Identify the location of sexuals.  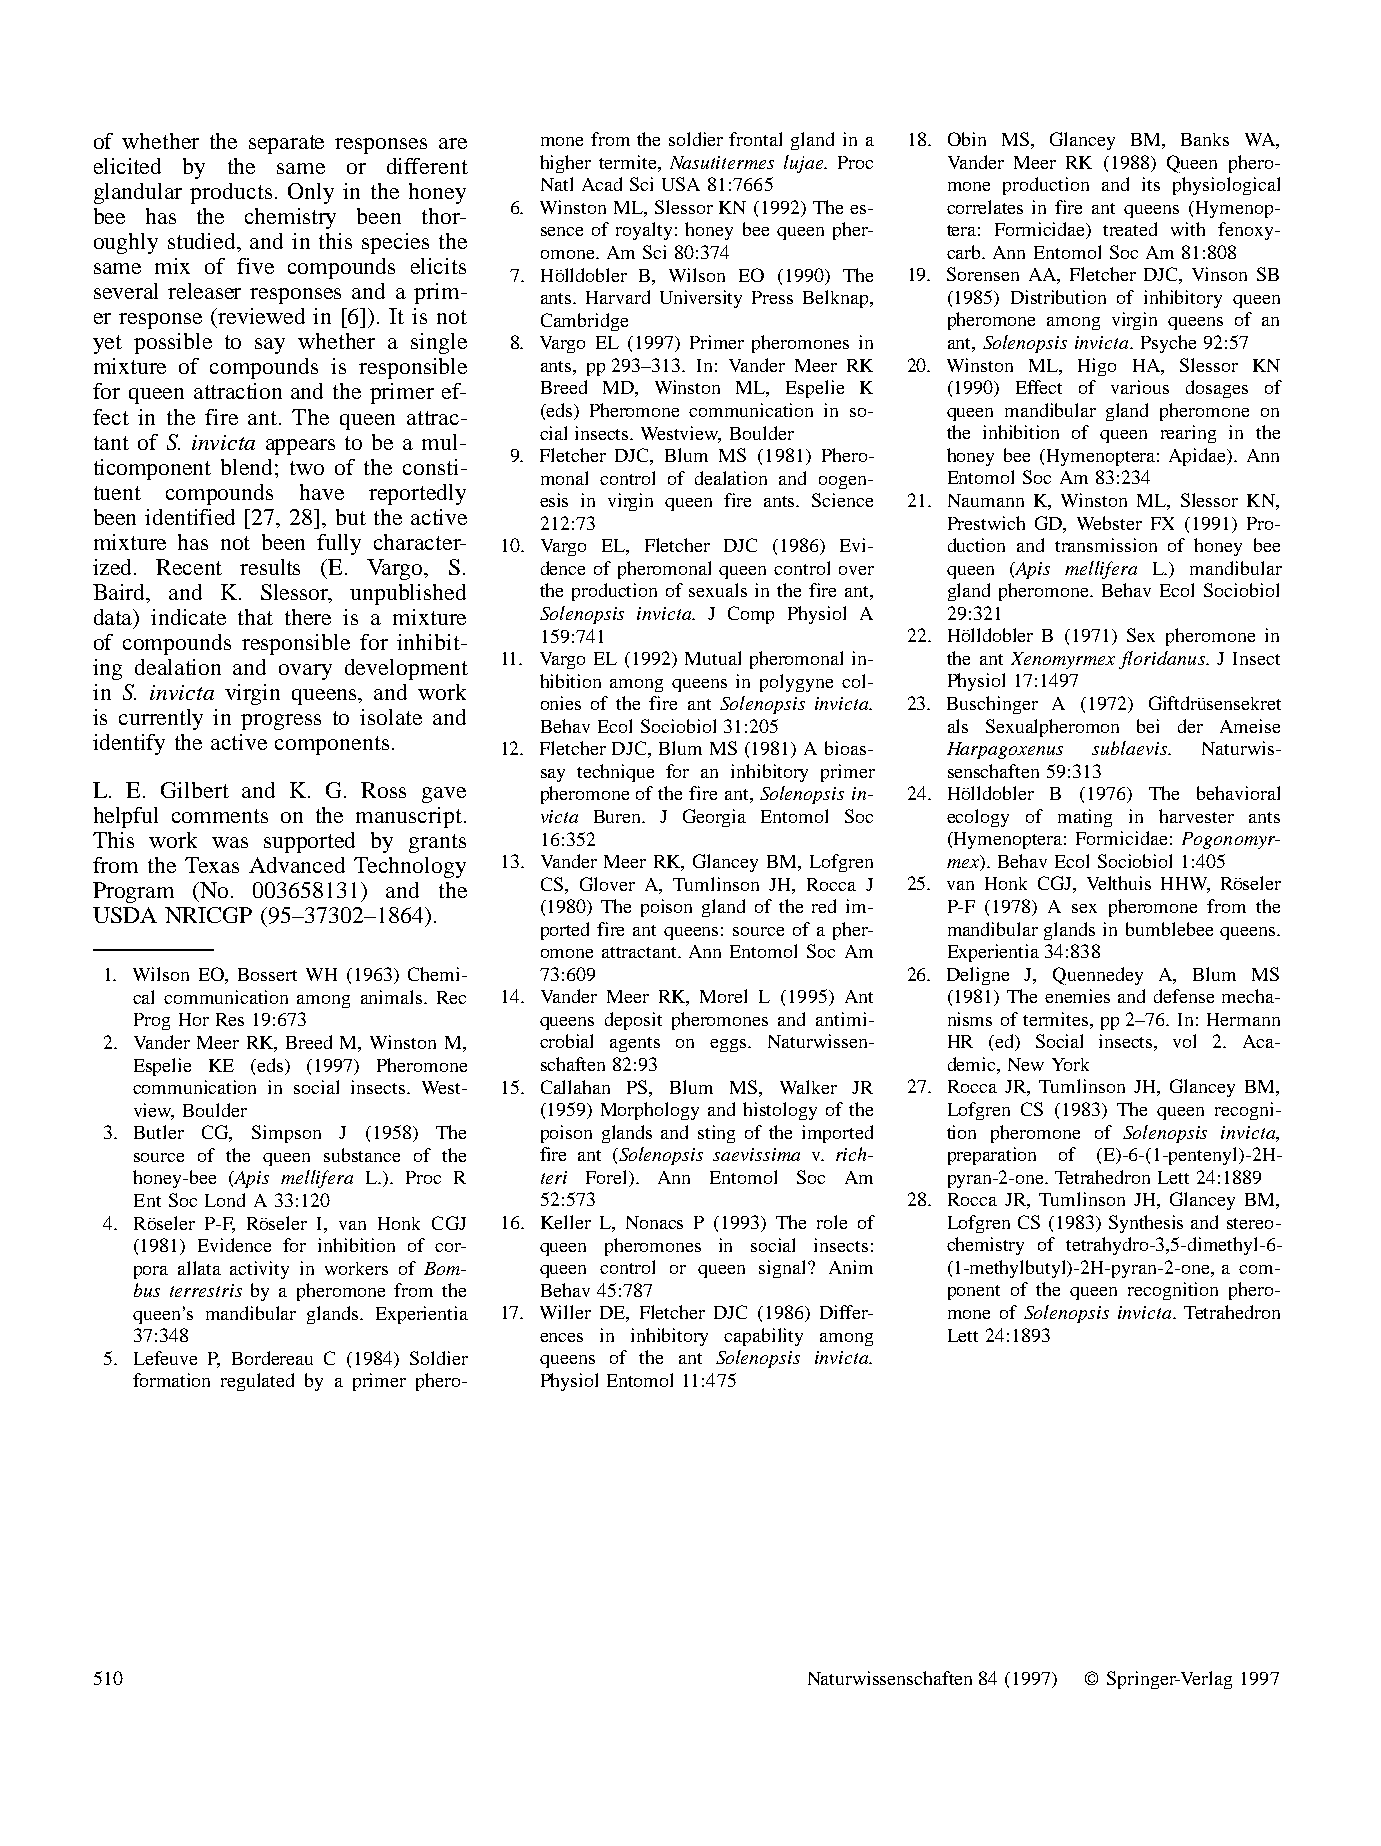
(718, 590).
